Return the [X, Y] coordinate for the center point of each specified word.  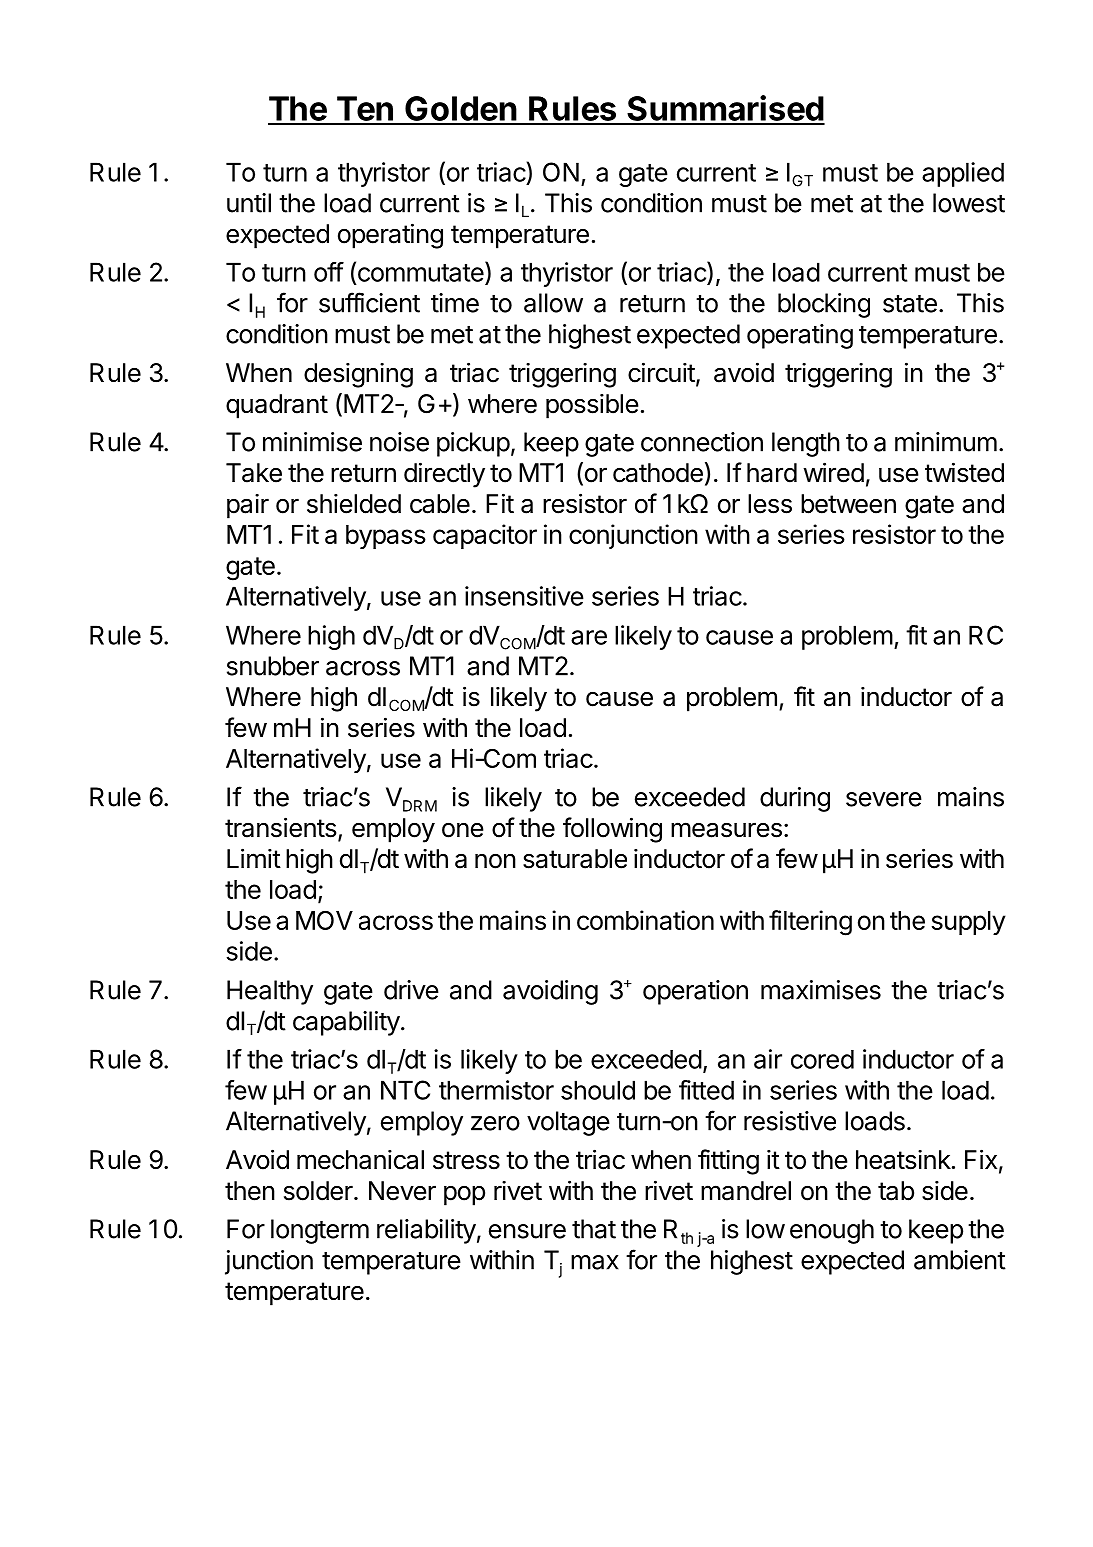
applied [963, 174]
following [612, 830]
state [910, 304]
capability [346, 1023]
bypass [386, 537]
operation [695, 992]
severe [884, 799]
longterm [320, 1231]
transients [281, 827]
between [848, 504]
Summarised [725, 109]
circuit [661, 372]
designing [358, 375]
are [589, 637]
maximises [821, 990]
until [249, 203]
